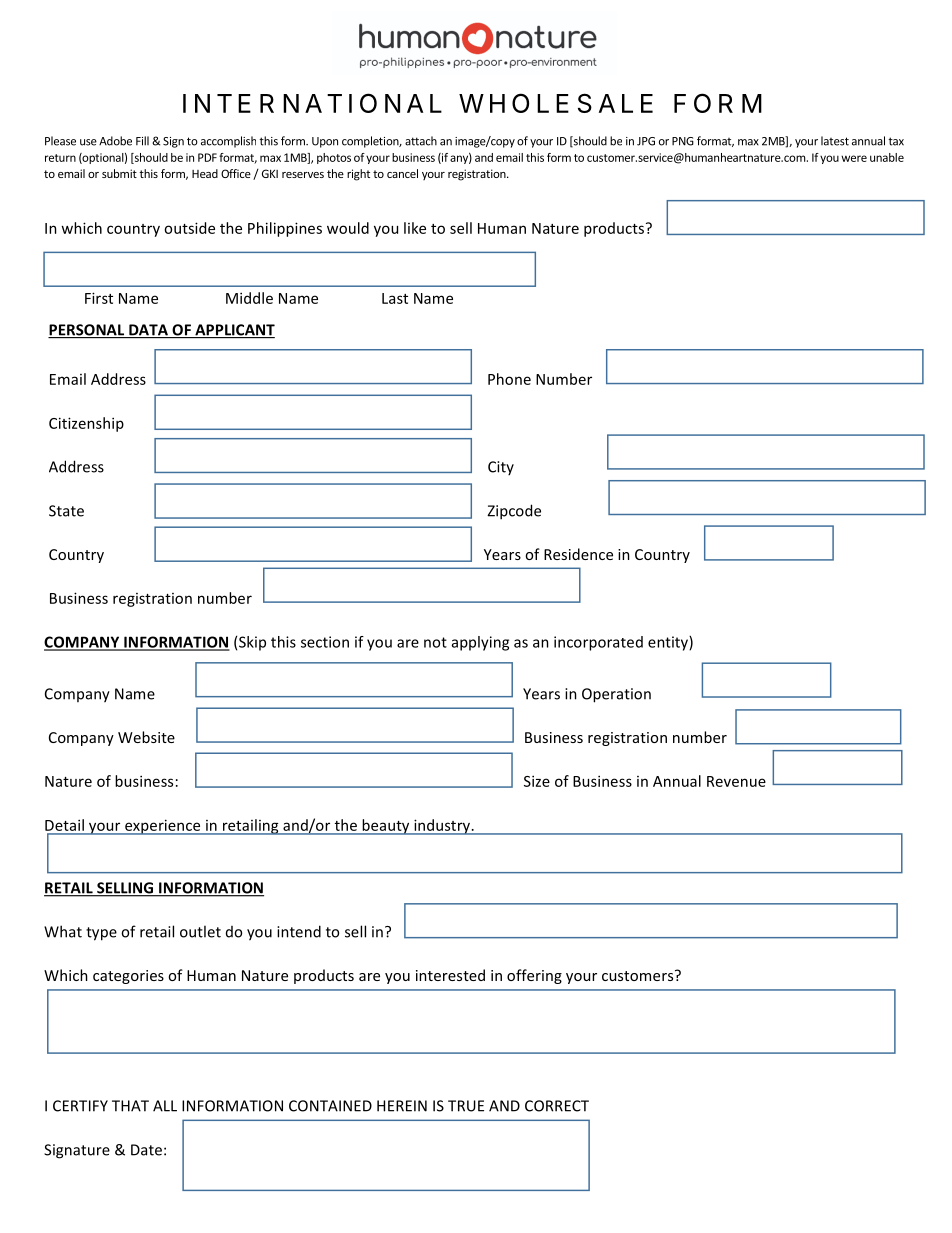 The height and width of the document is (1233, 952). What do you see at coordinates (252, 643) in the document?
I see `Skip` at bounding box center [252, 643].
